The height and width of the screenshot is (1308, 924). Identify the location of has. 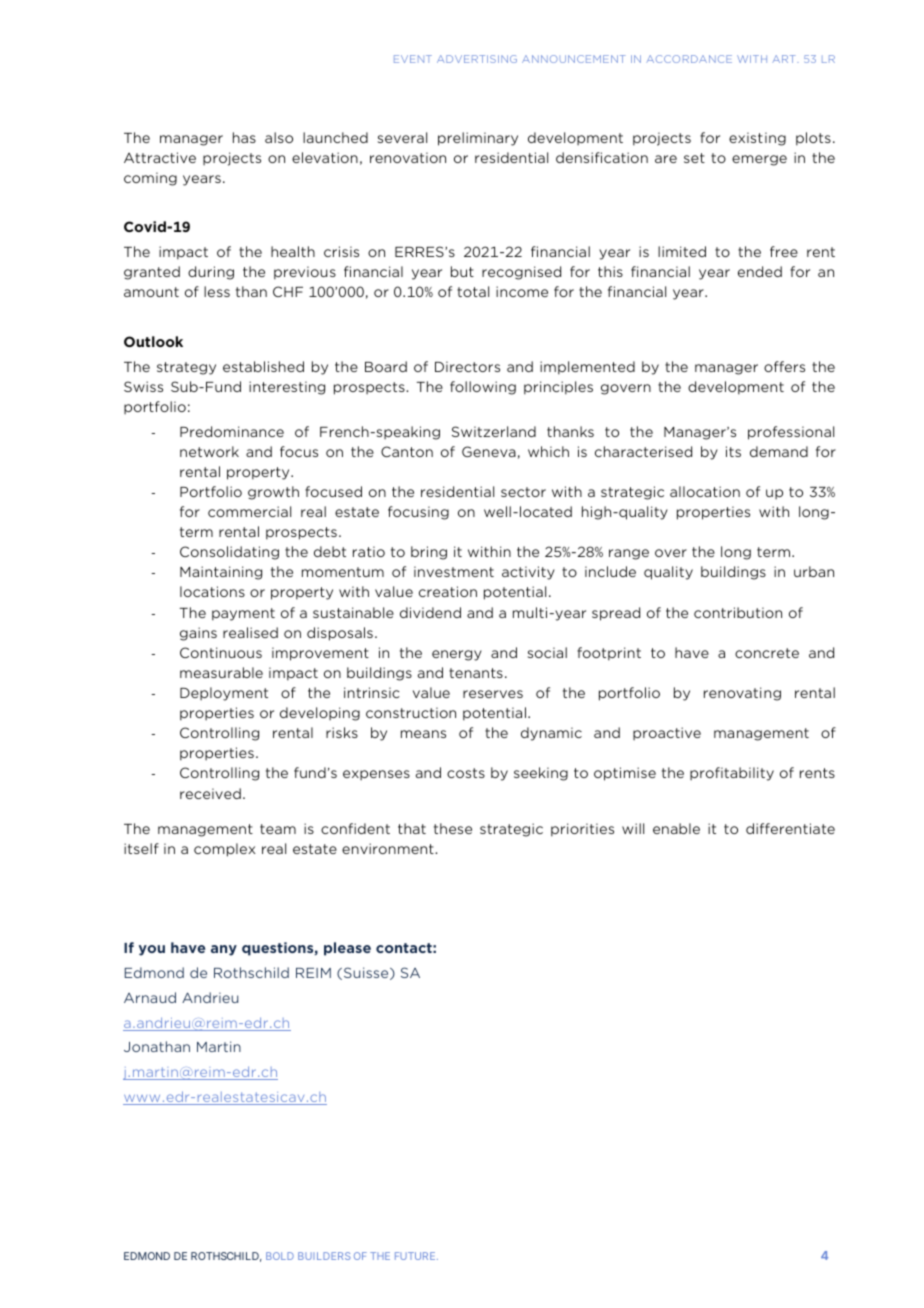
(244, 137).
